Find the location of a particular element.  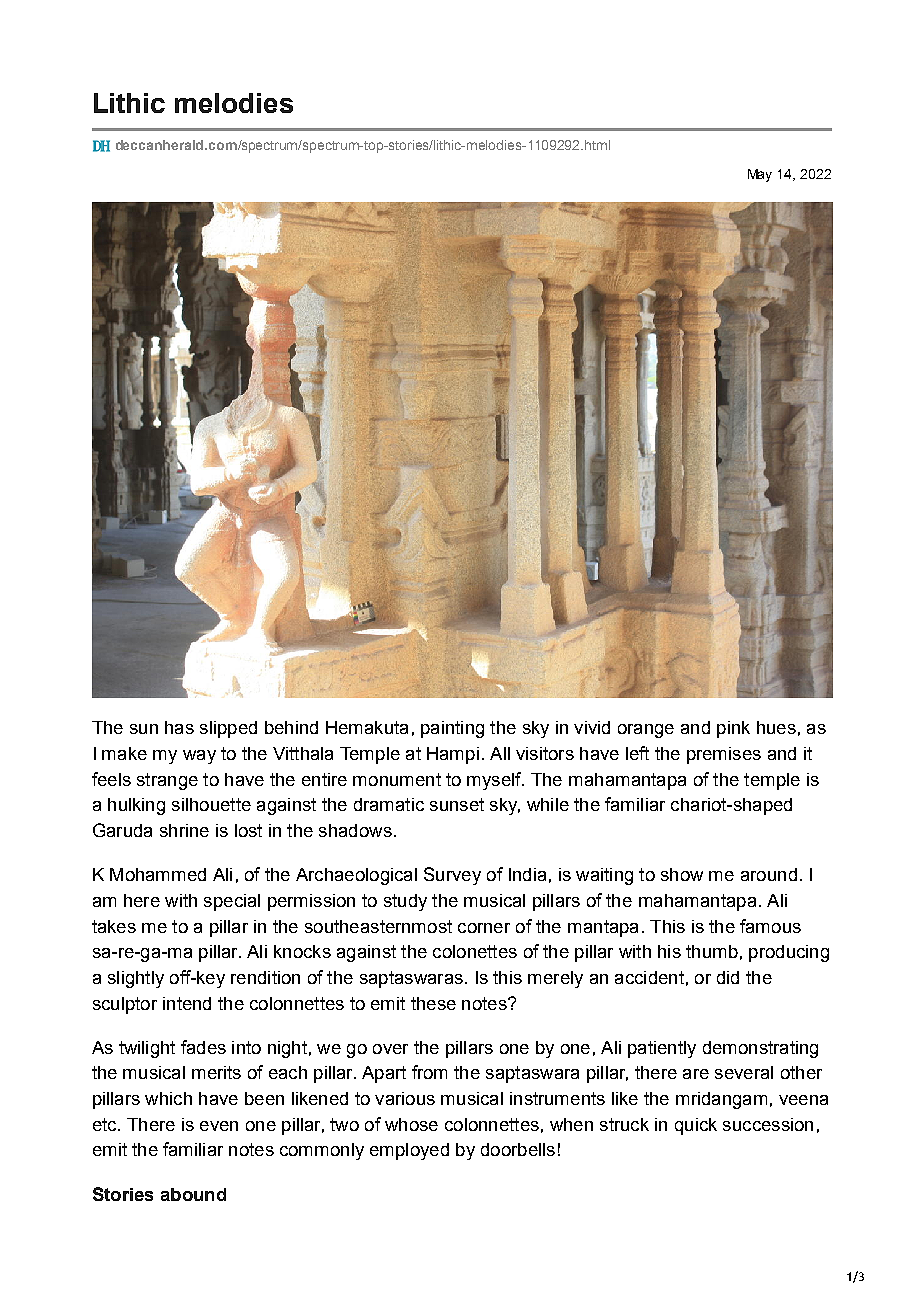

hues is located at coordinates (776, 727).
